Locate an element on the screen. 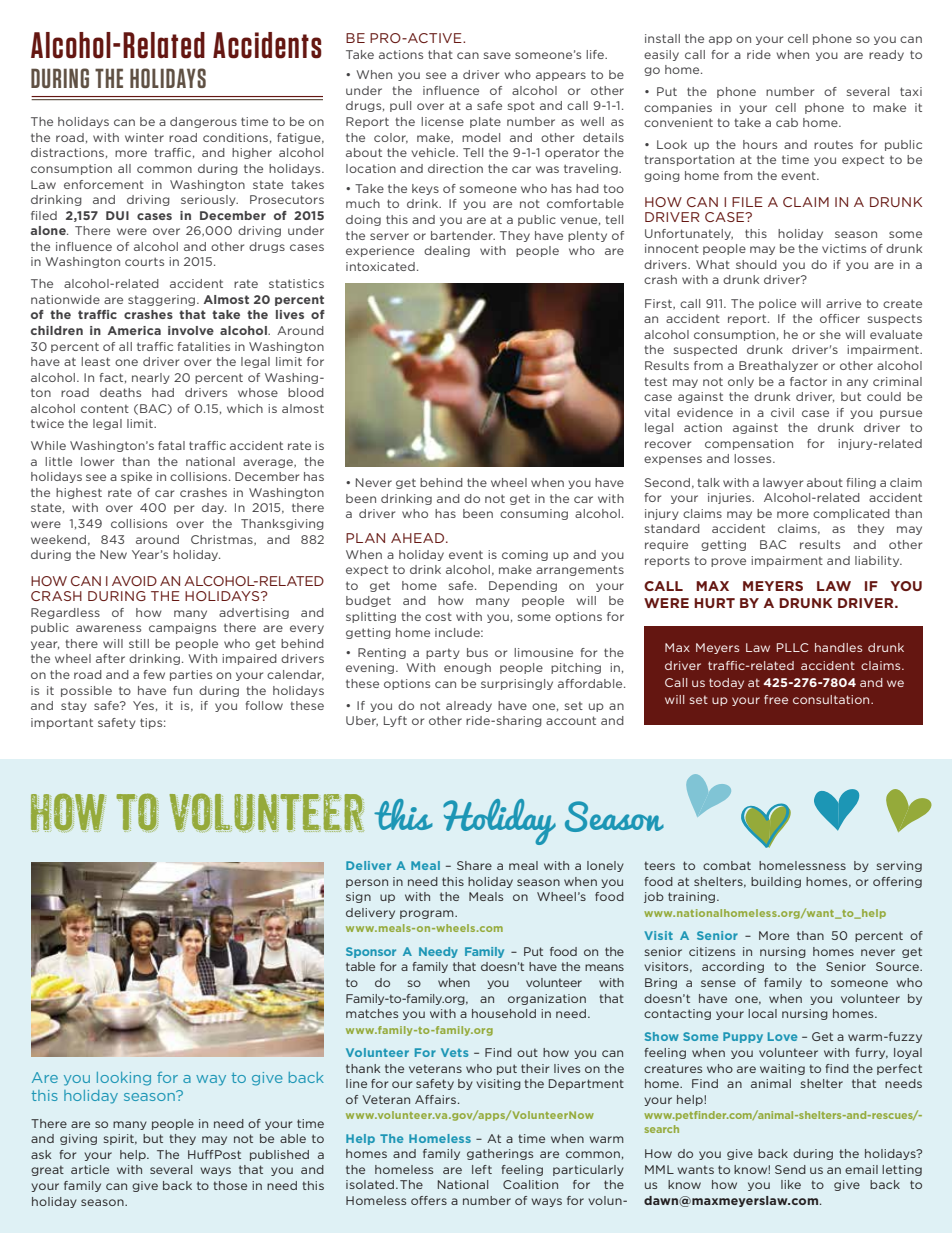 The height and width of the screenshot is (1233, 952). Send is located at coordinates (790, 1169).
